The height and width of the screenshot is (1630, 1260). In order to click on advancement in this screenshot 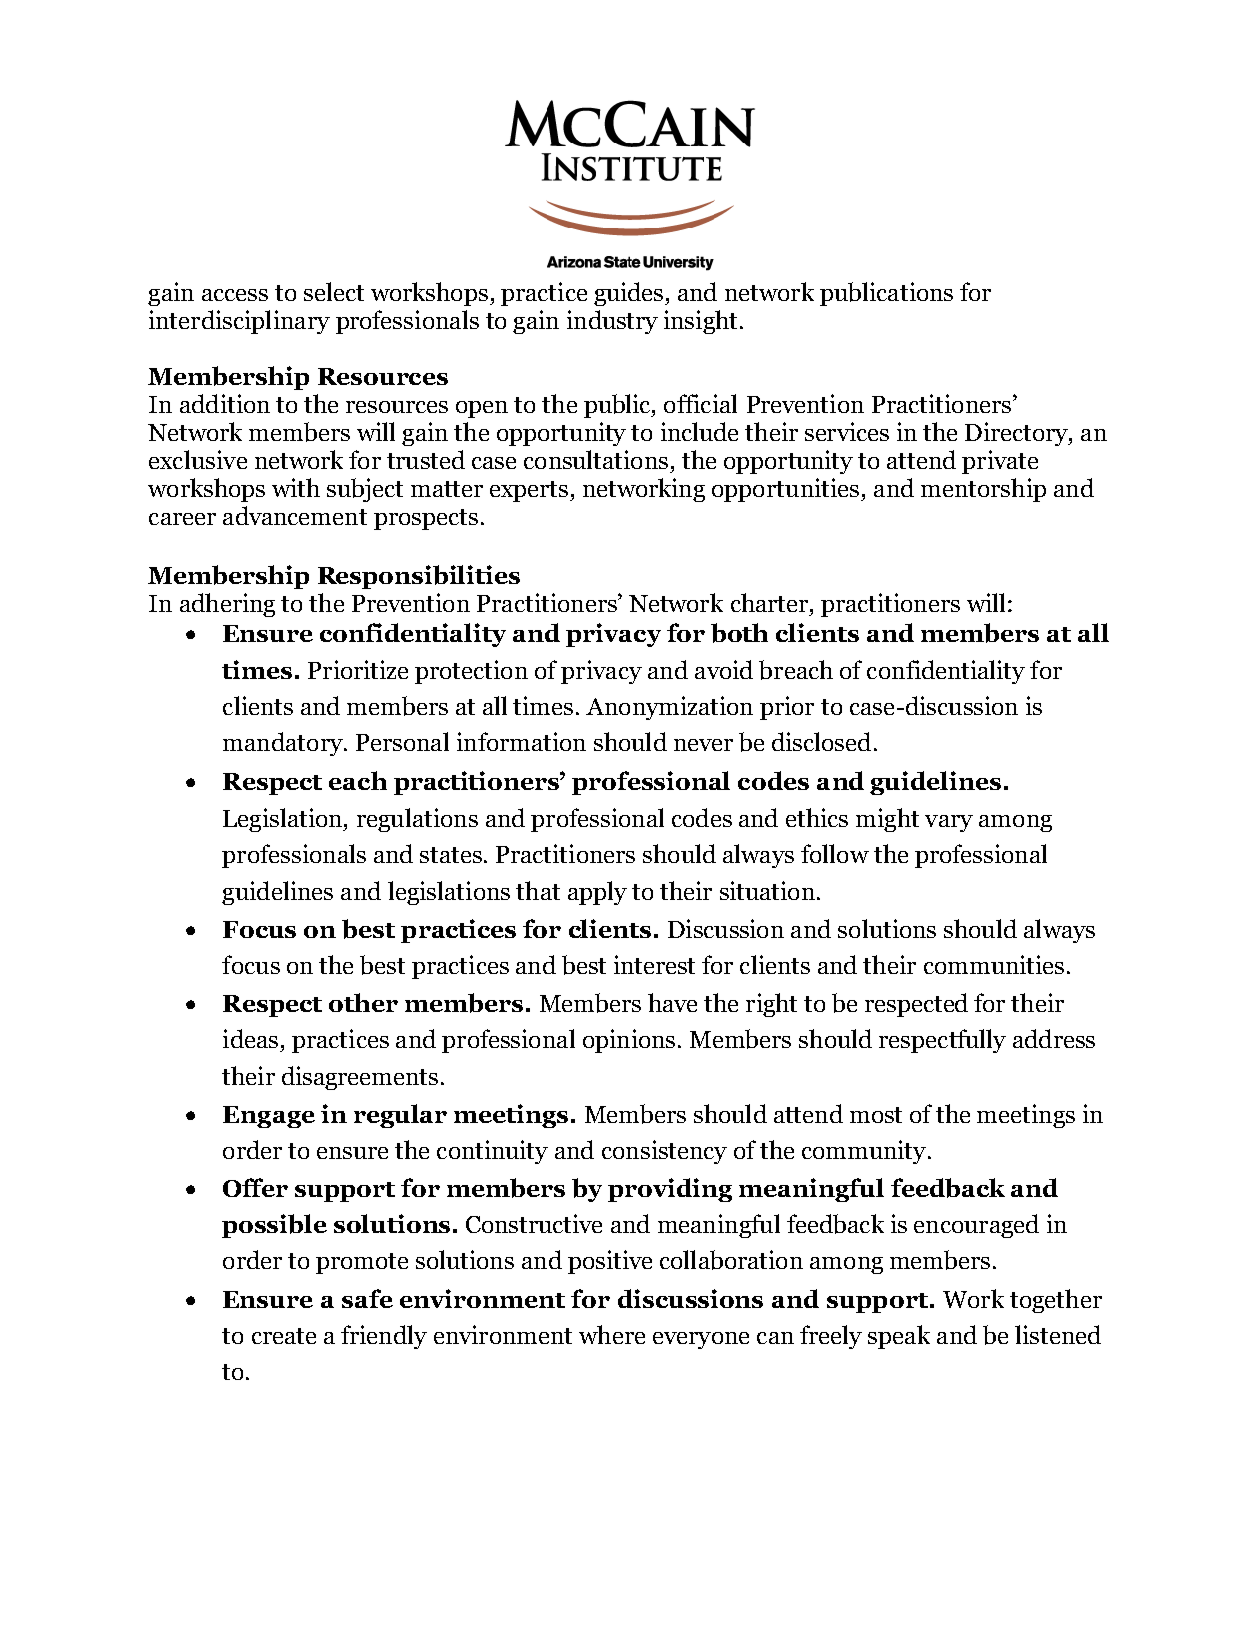, I will do `click(295, 515)`.
